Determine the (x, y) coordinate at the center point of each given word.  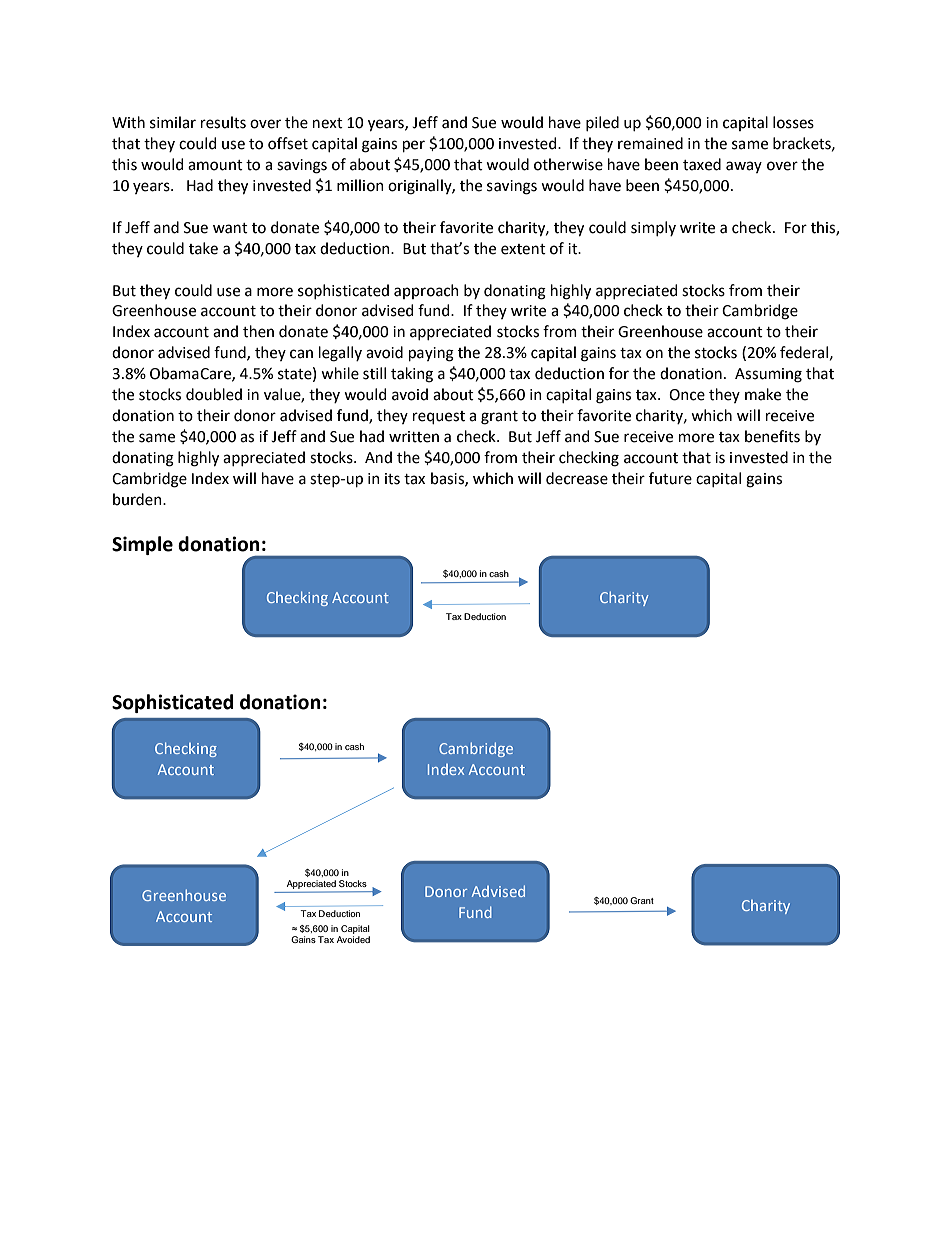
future (670, 478)
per (414, 146)
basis (448, 479)
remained (650, 143)
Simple (142, 545)
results (223, 122)
